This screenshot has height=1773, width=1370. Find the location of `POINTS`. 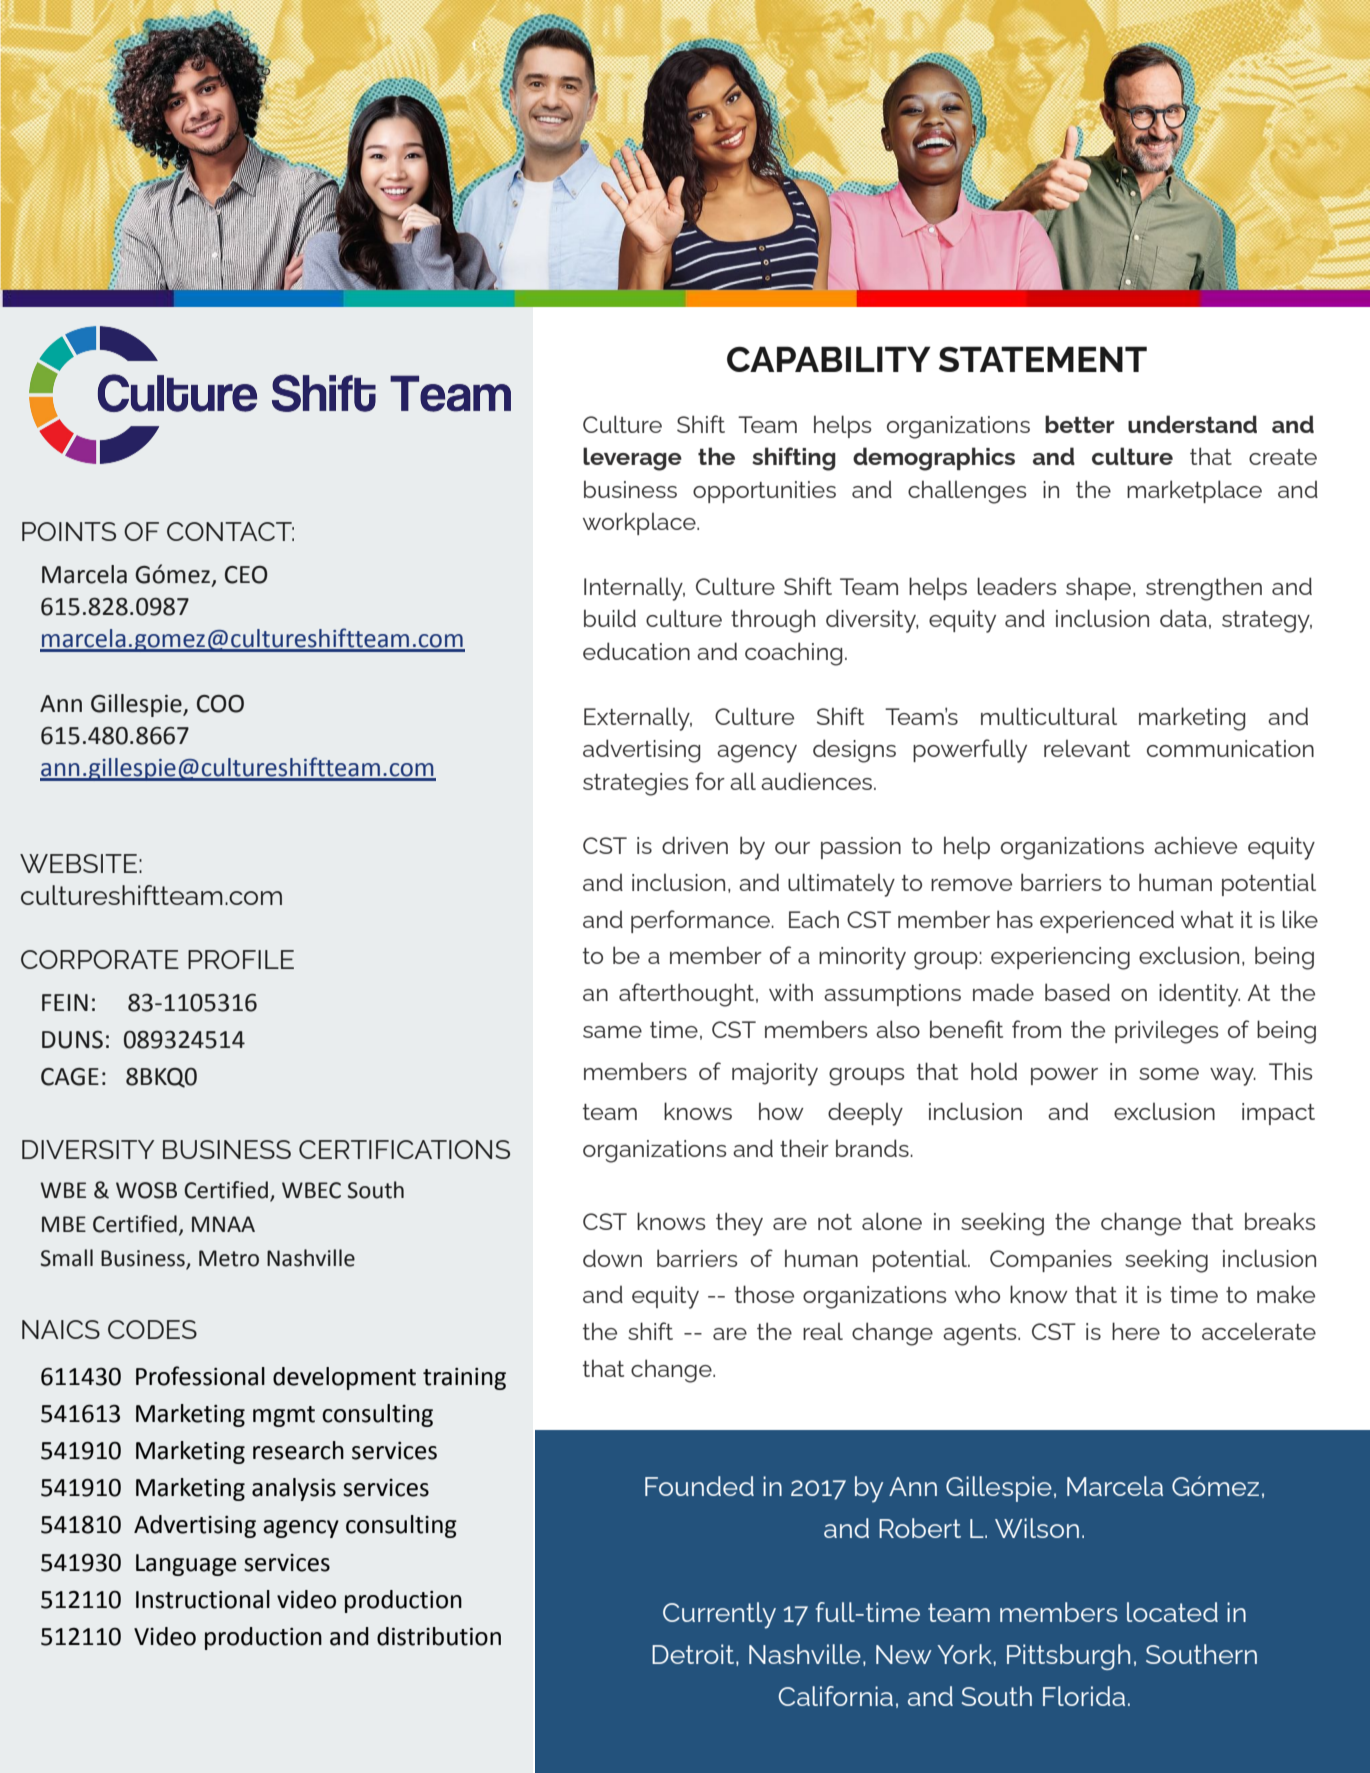

POINTS is located at coordinates (69, 531).
